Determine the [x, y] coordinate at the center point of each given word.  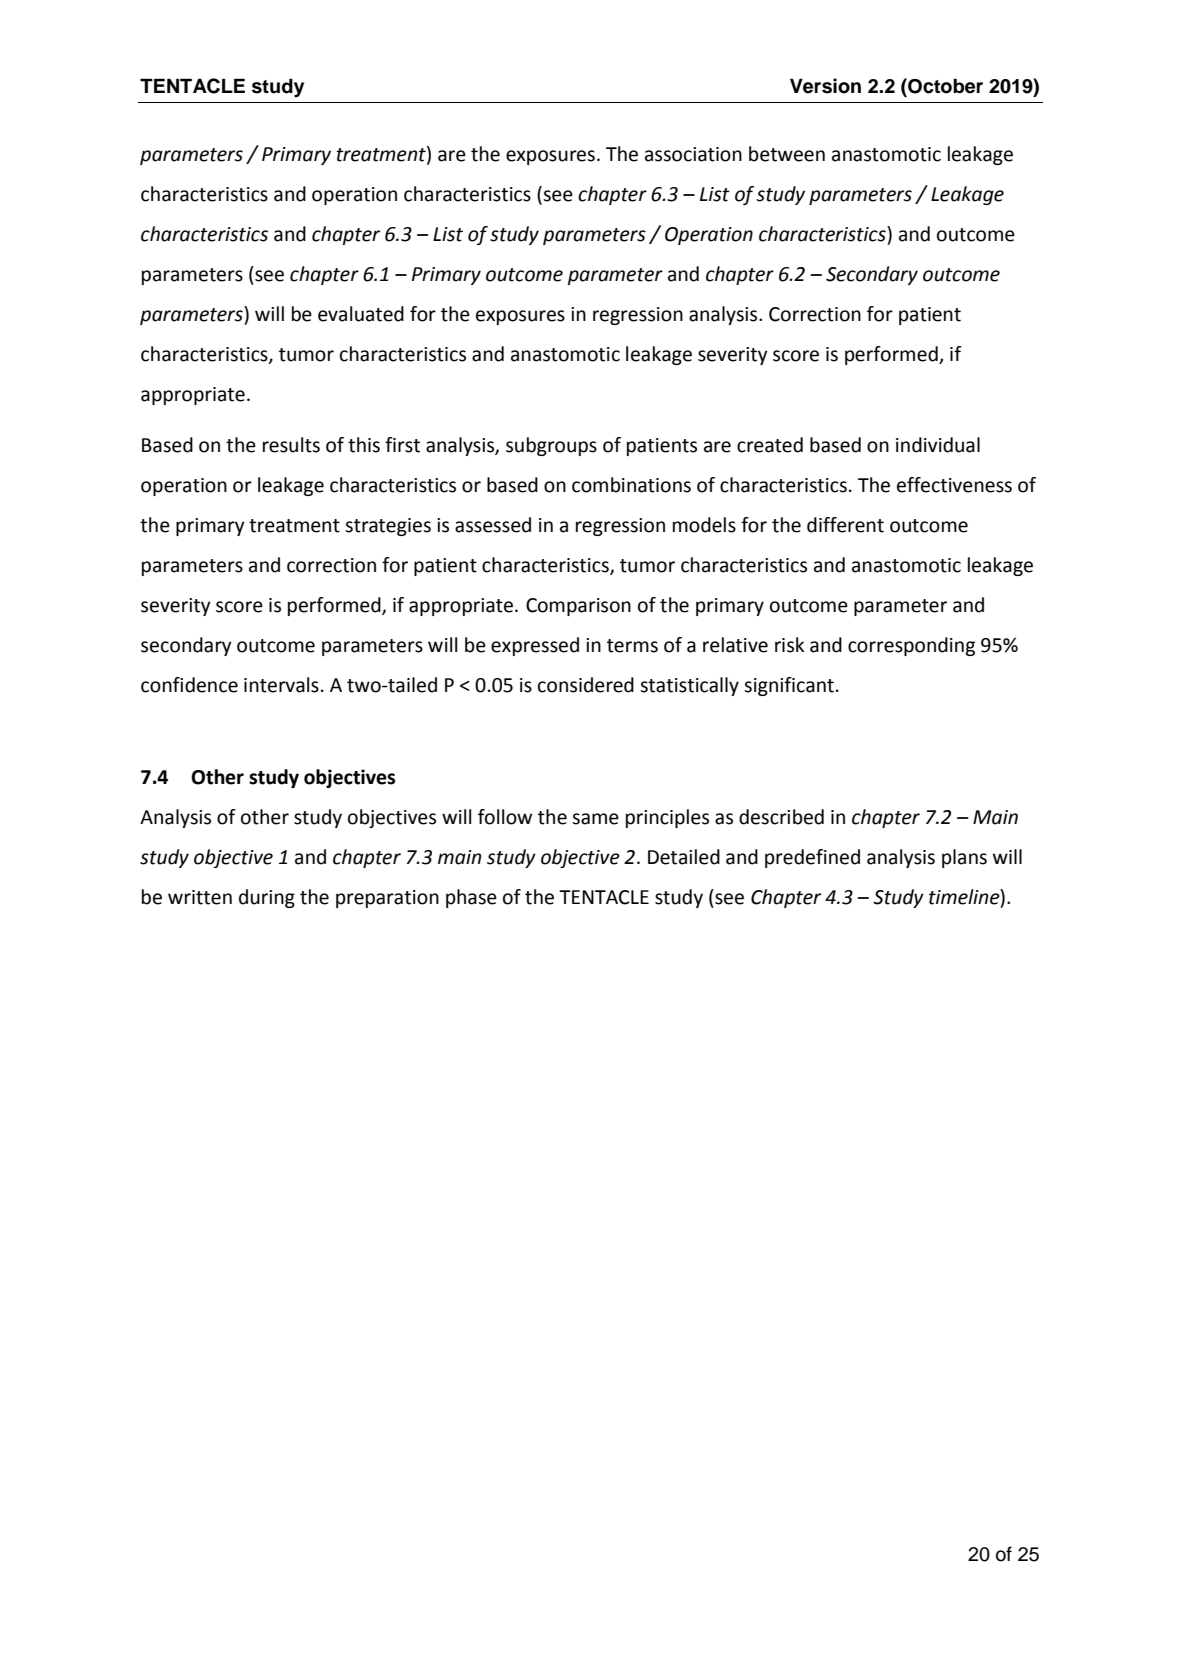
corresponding [911, 646]
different [845, 525]
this [364, 445]
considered [586, 685]
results [291, 445]
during [267, 898]
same [595, 819]
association [693, 154]
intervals [281, 685]
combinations [631, 485]
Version [825, 86]
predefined [812, 858]
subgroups [551, 446]
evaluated [361, 314]
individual [938, 445]
